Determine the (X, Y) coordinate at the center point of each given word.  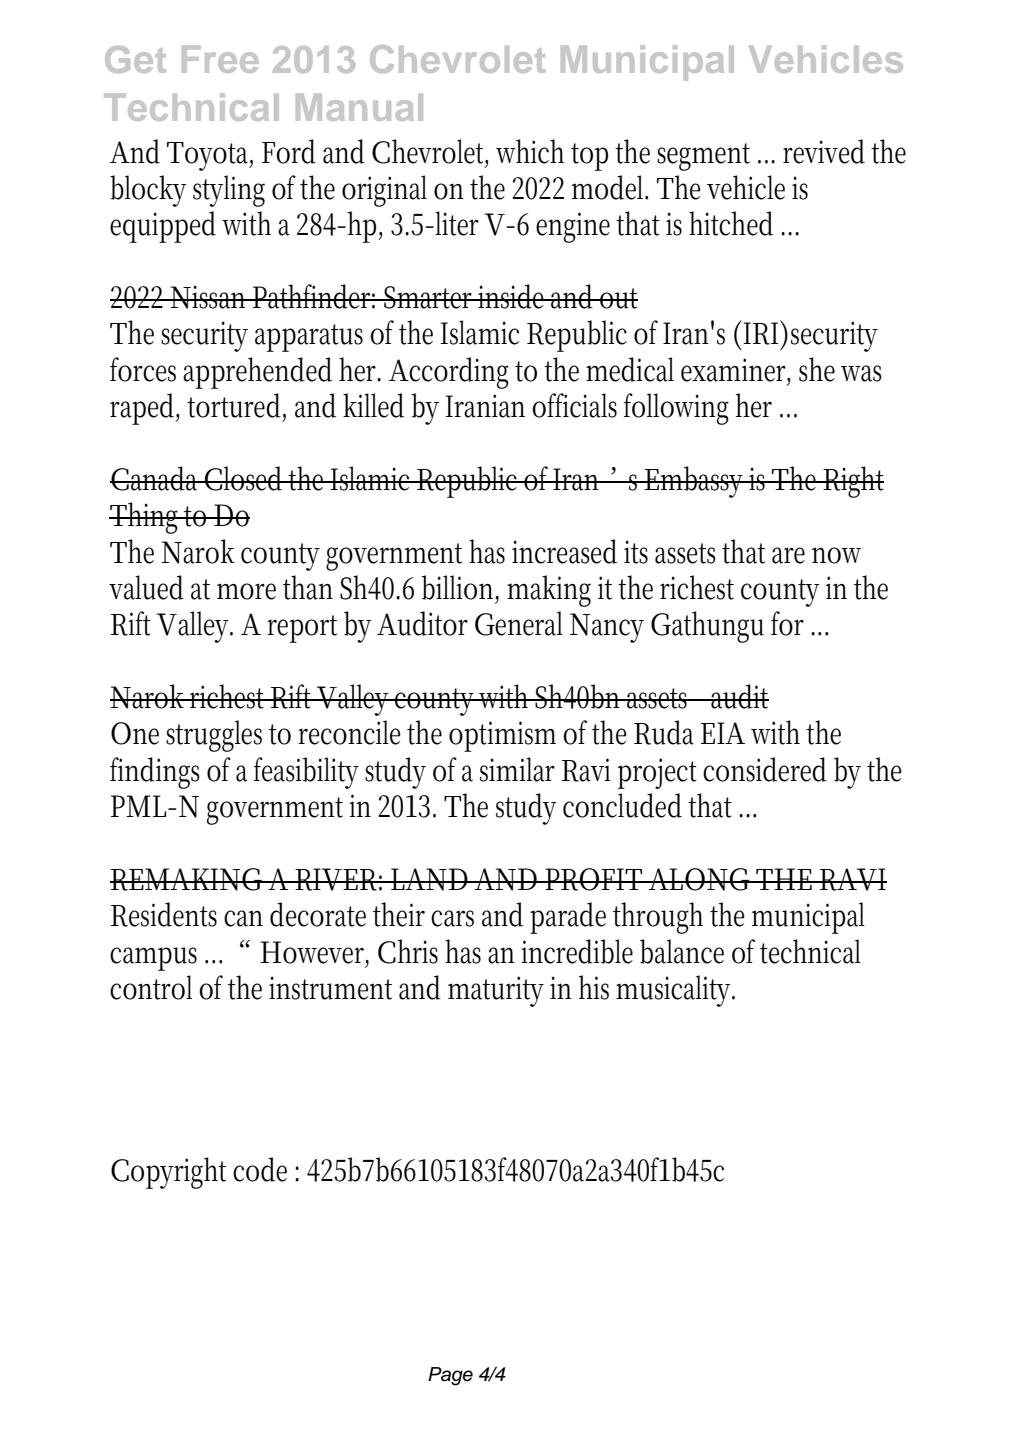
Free (220, 59)
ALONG (699, 879)
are (788, 555)
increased (564, 551)
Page (450, 1376)
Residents (164, 914)
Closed (245, 478)
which (530, 151)
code (260, 1169)
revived (824, 151)
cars (452, 918)
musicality (675, 991)
